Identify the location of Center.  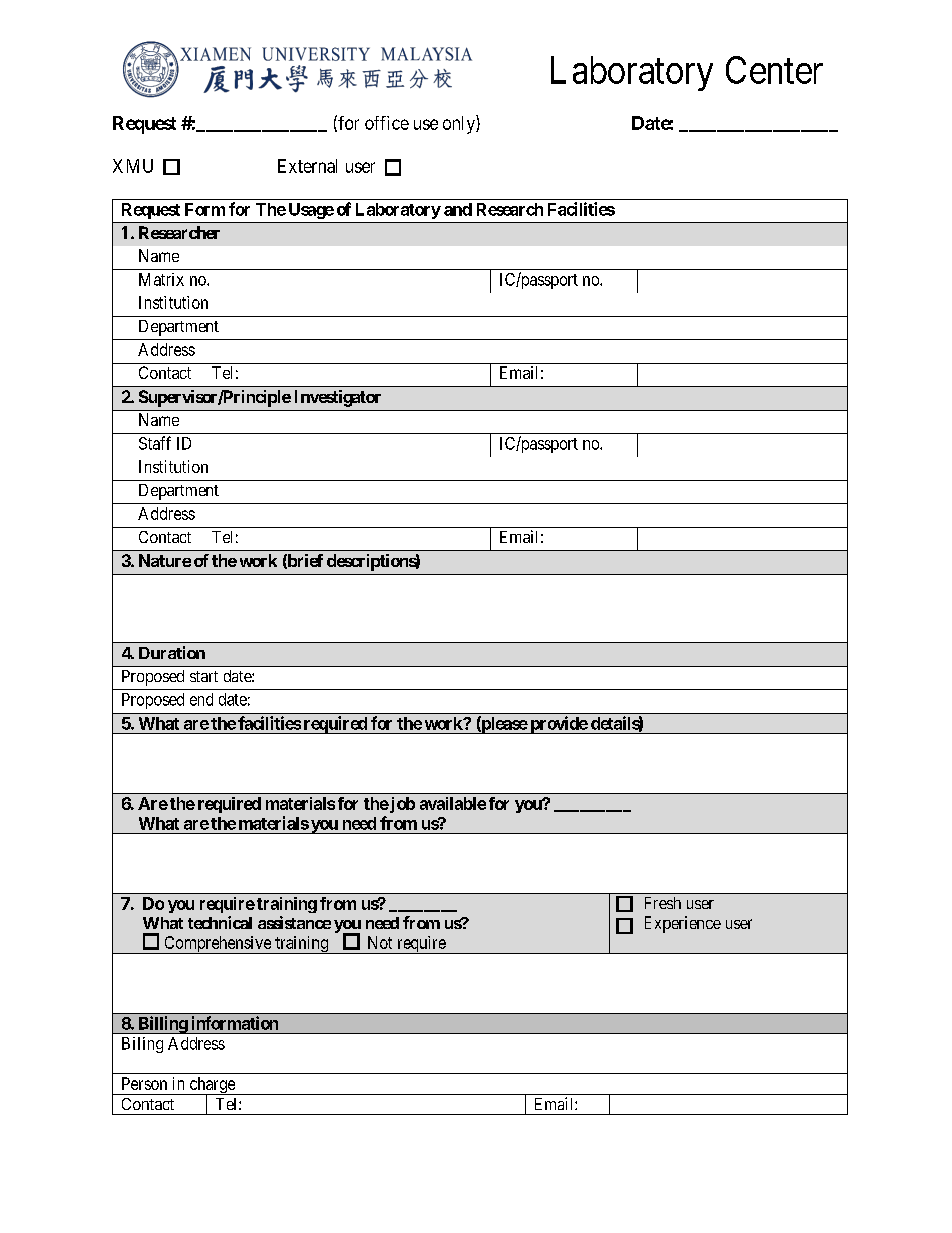
(774, 70).
